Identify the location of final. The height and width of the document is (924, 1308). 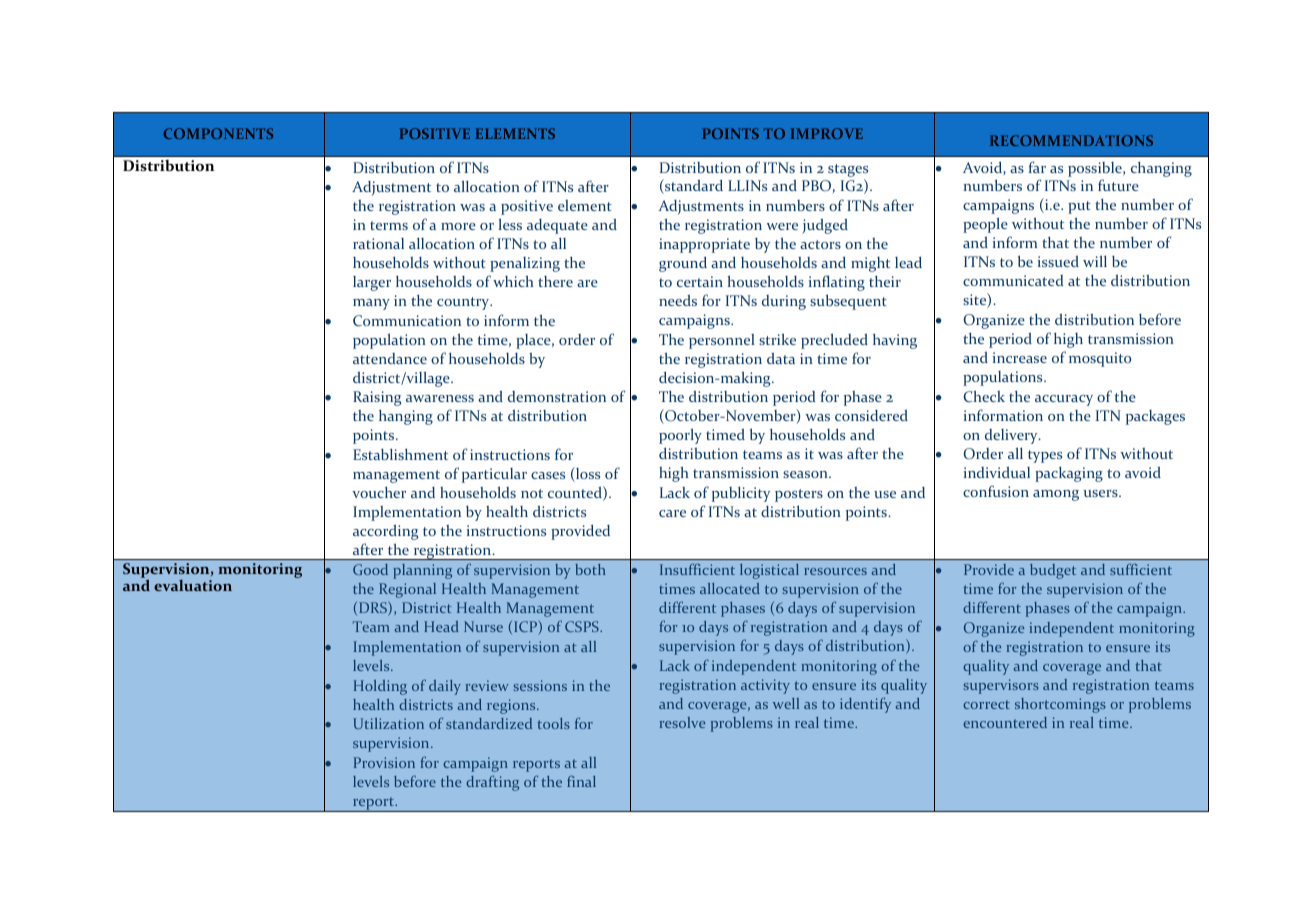
(581, 781).
